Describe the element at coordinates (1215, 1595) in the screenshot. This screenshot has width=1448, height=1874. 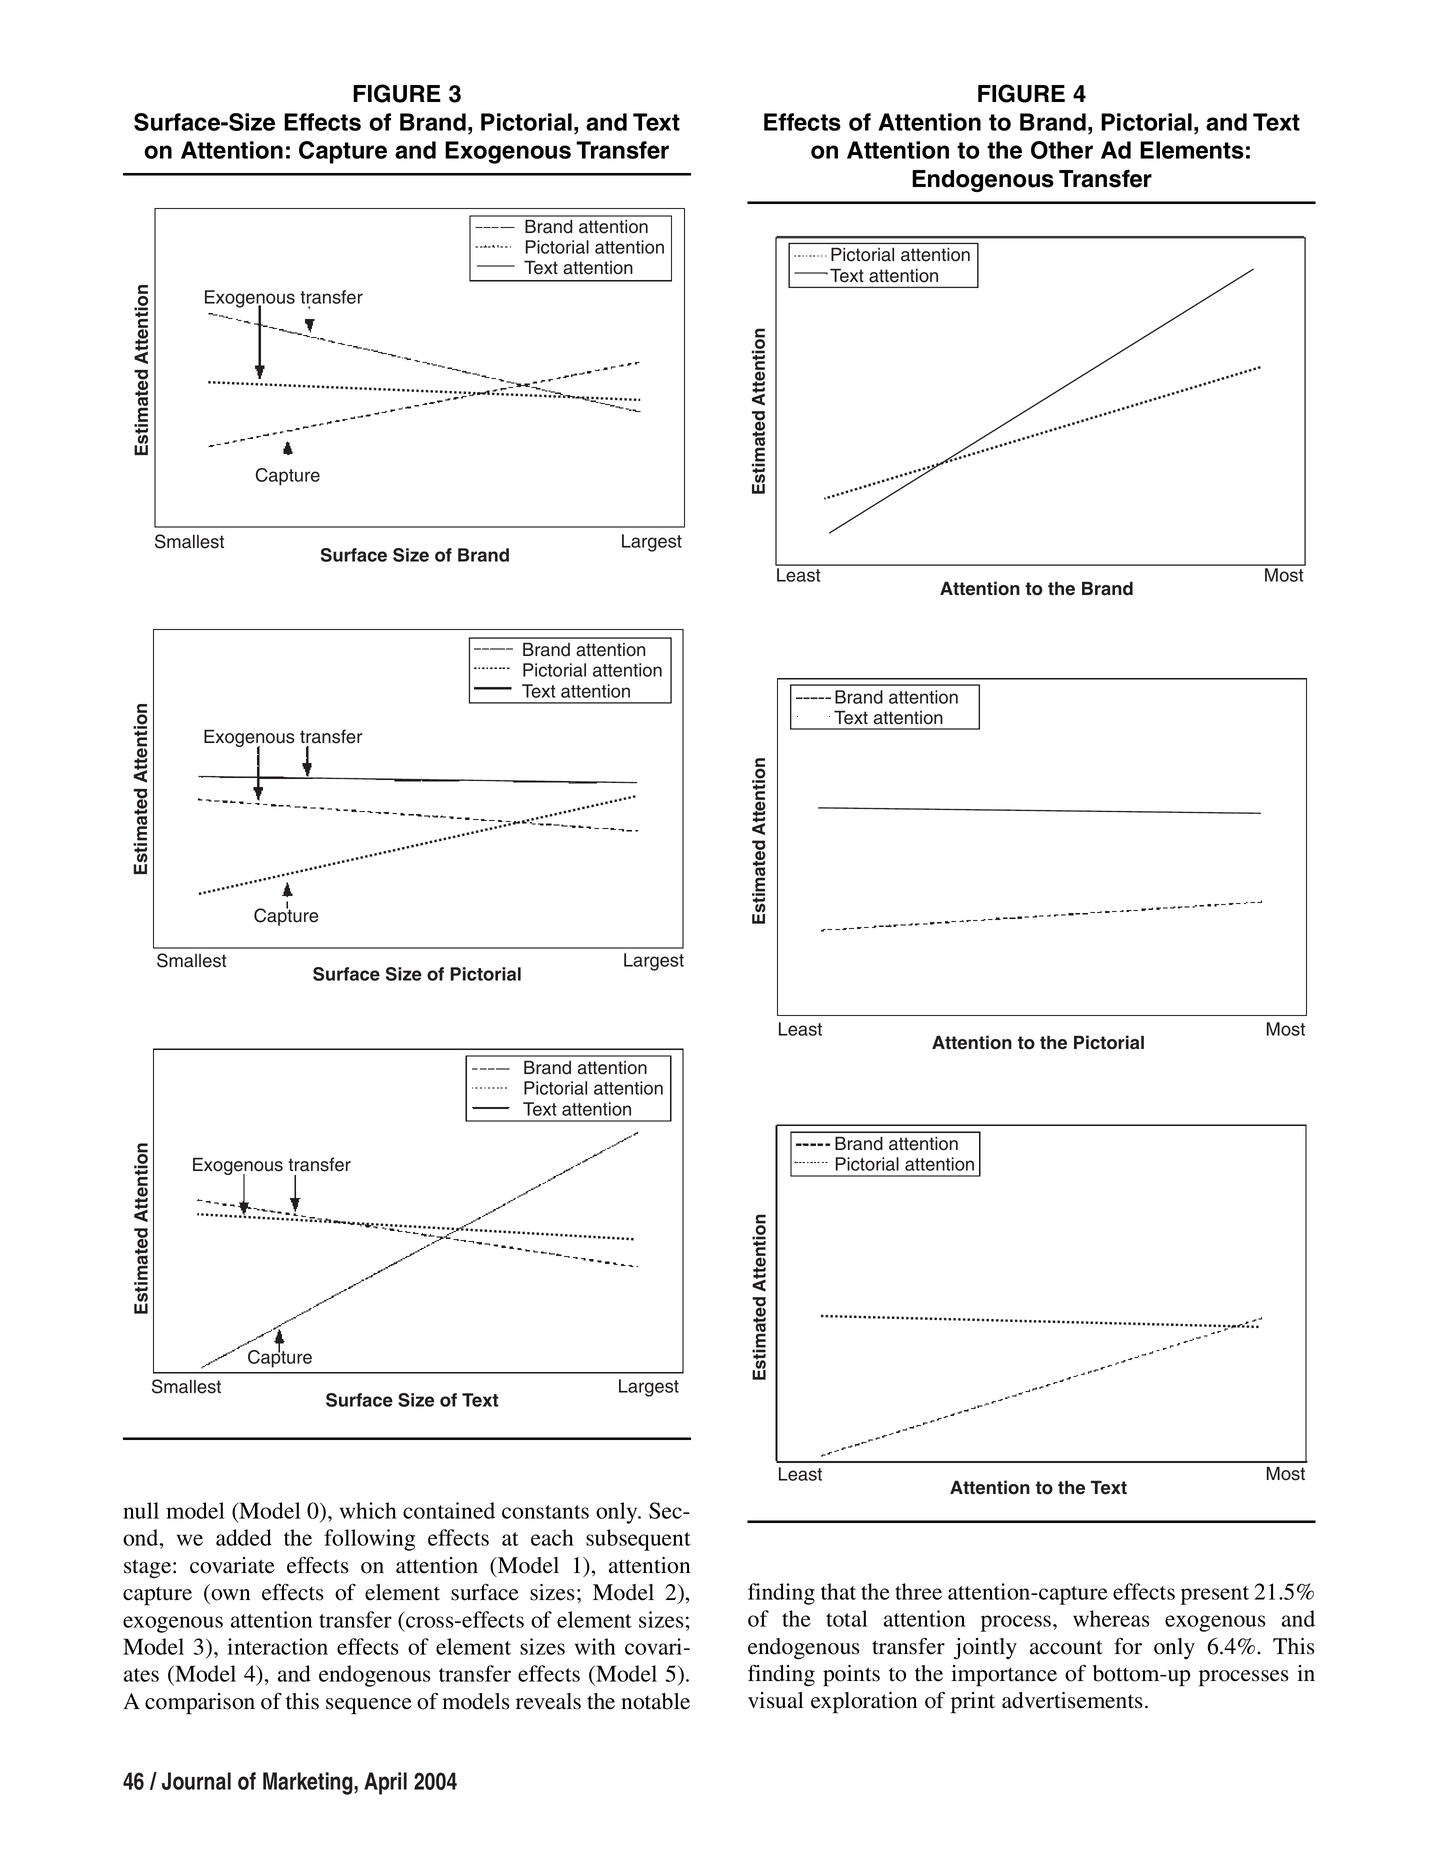
I see `present` at that location.
